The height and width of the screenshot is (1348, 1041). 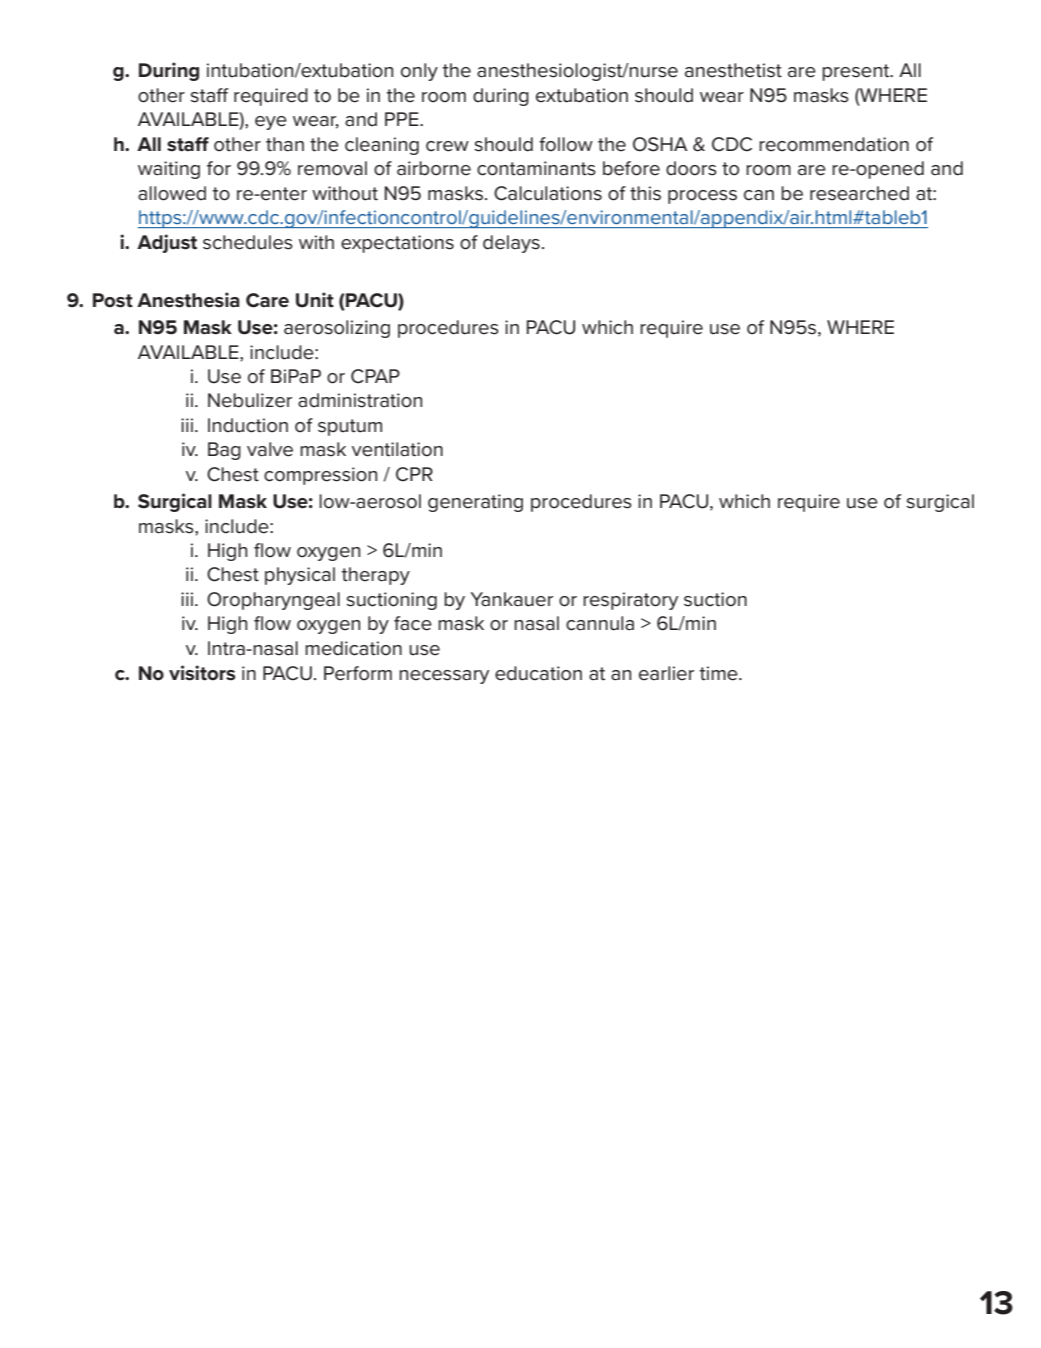 What do you see at coordinates (250, 400) in the screenshot?
I see `Nebulizer` at bounding box center [250, 400].
